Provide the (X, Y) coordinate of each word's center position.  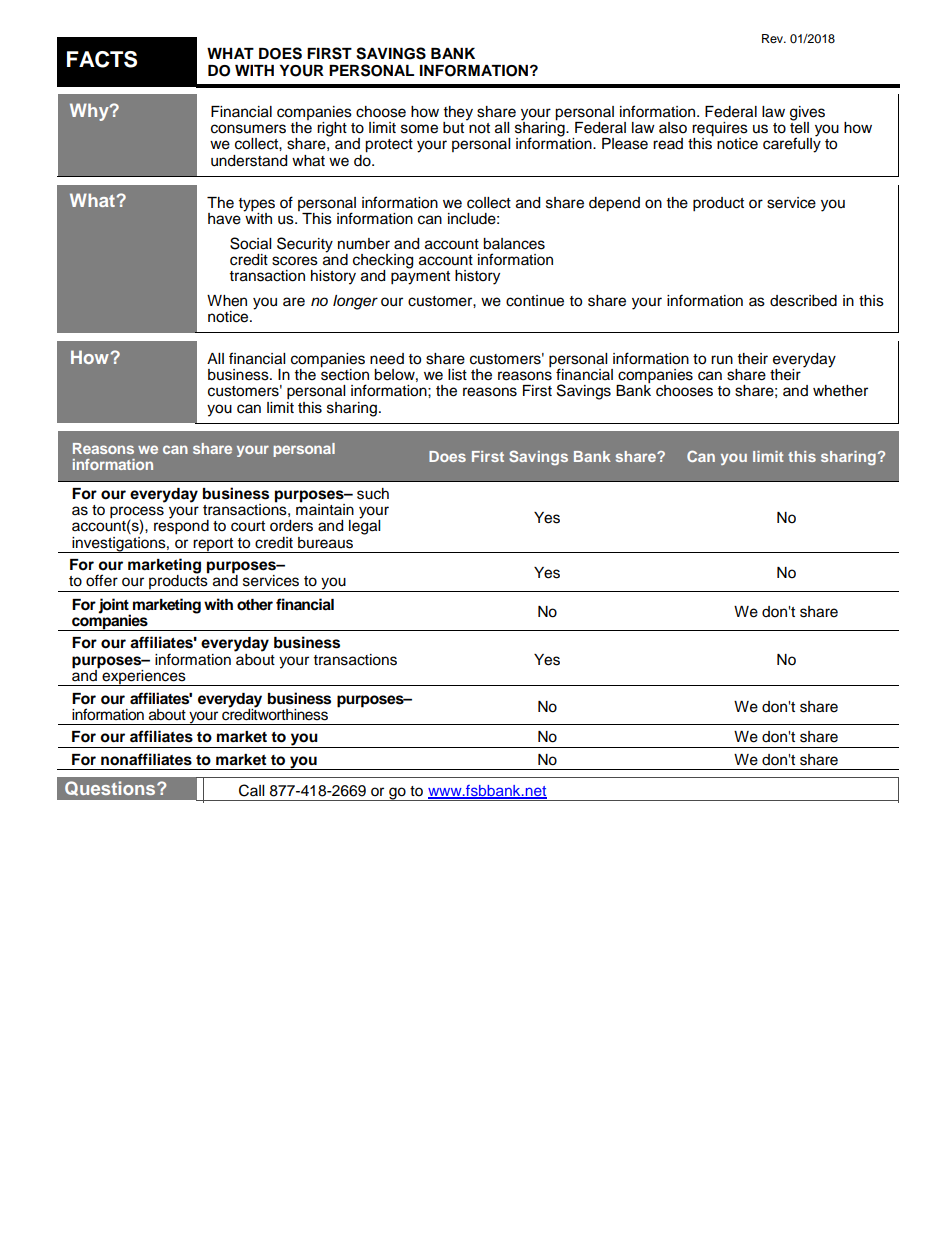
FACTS (102, 59)
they (458, 114)
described (803, 301)
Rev (774, 38)
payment (420, 278)
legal (364, 526)
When (227, 301)
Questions (111, 788)
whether (840, 391)
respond (181, 526)
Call (251, 790)
